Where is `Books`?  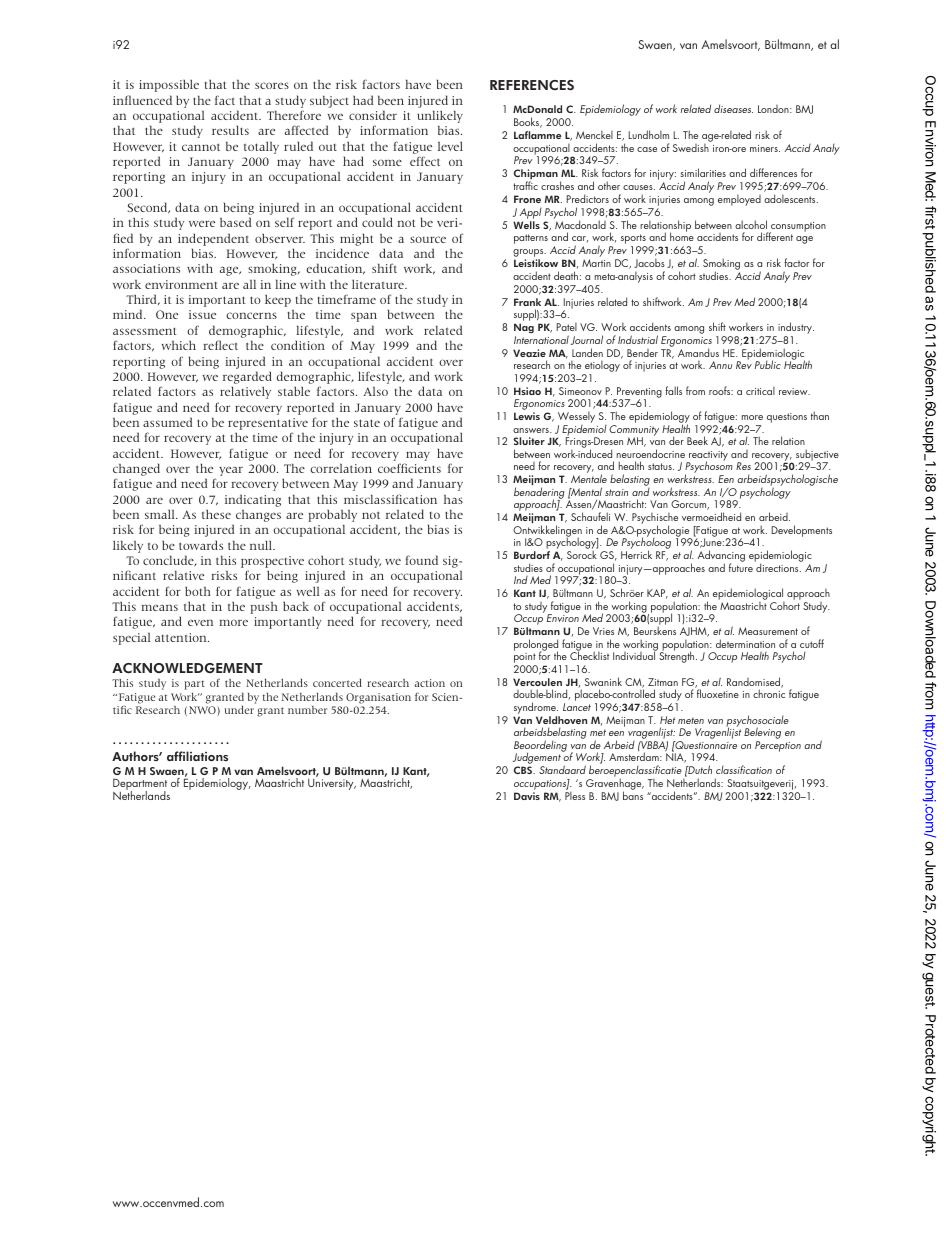
Books is located at coordinates (528, 122).
